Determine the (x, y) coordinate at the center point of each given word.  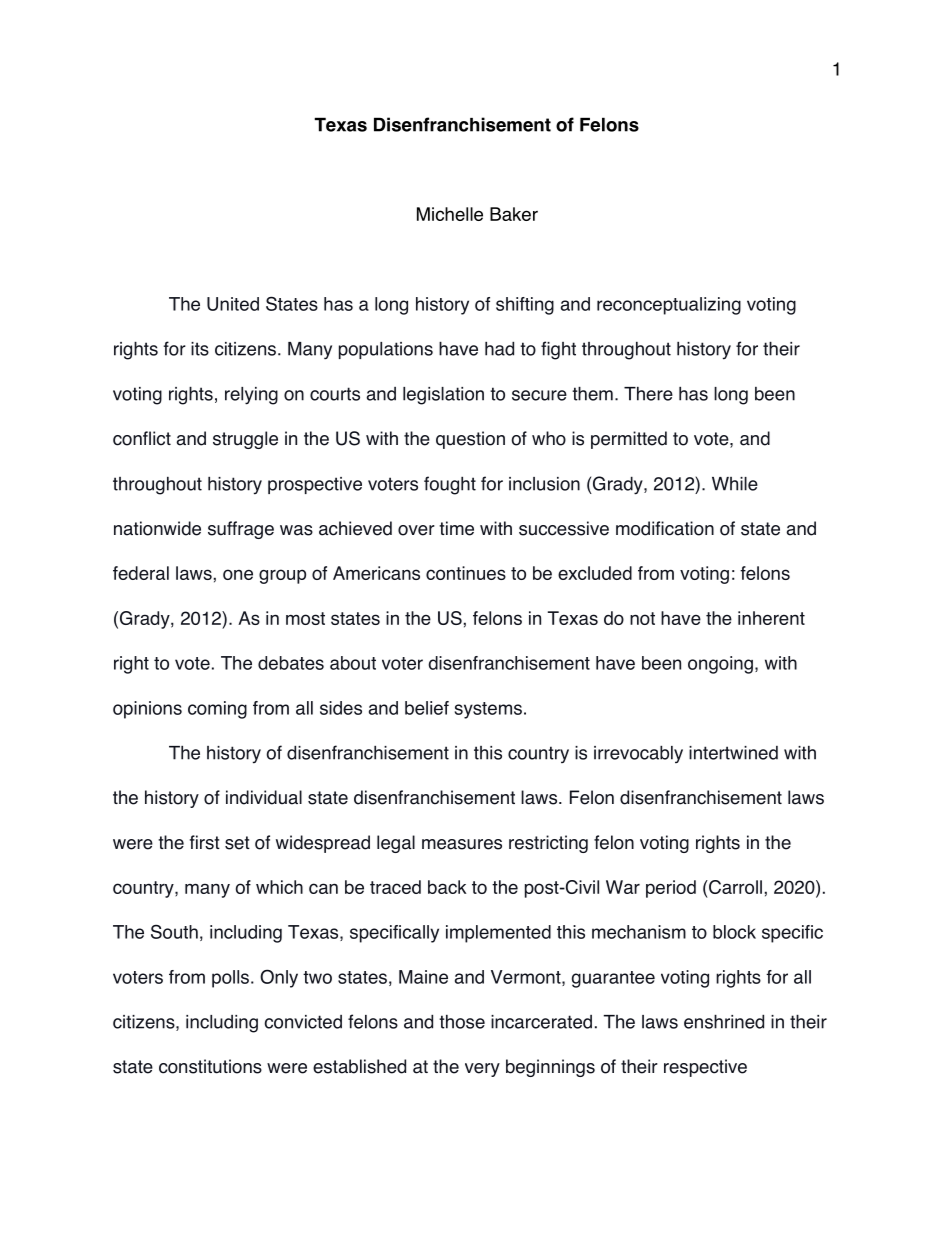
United (233, 304)
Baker (514, 214)
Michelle (450, 214)
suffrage (241, 530)
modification (665, 528)
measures (462, 844)
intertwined (733, 753)
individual (264, 797)
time (456, 528)
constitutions (210, 1066)
